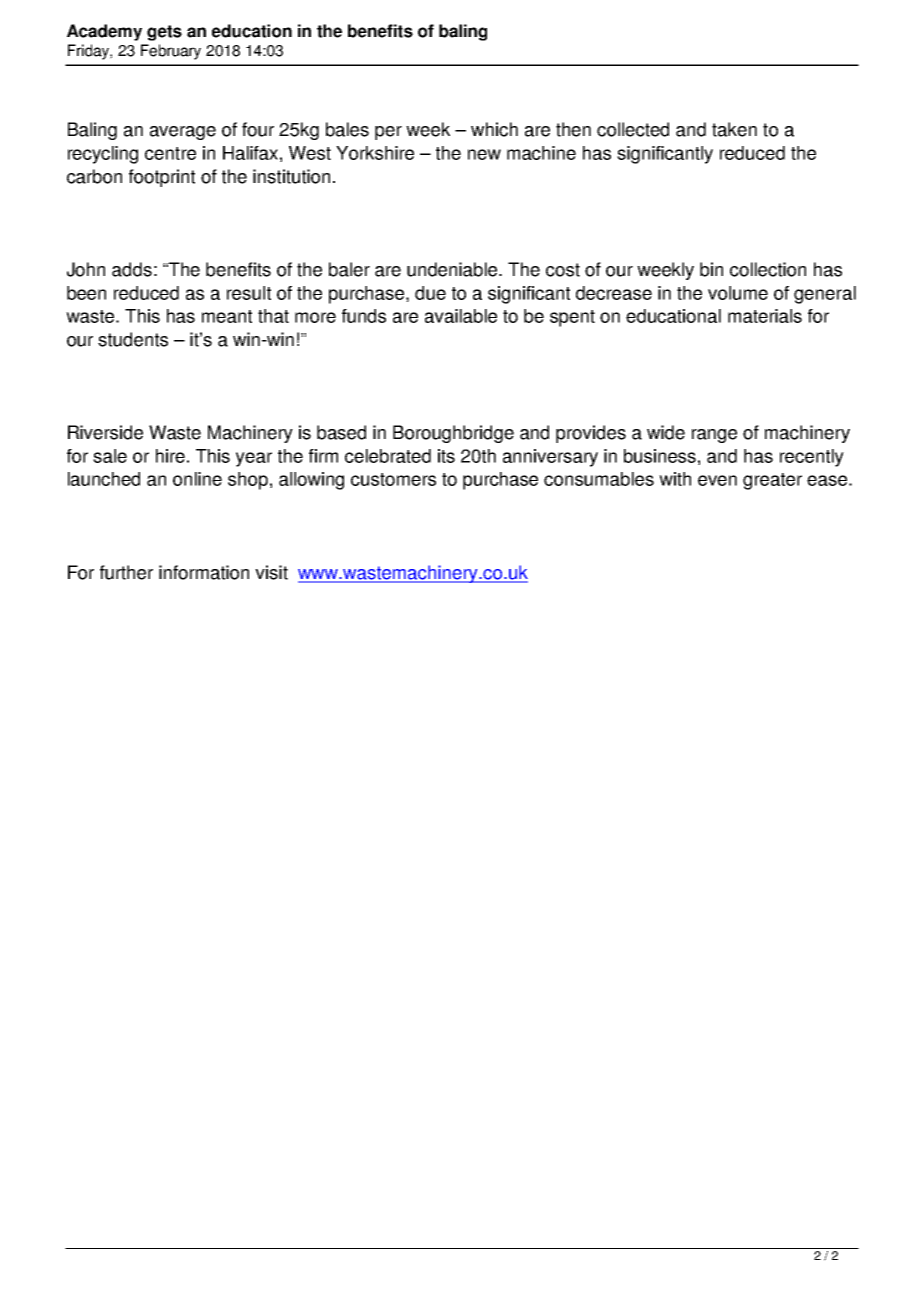 This screenshot has height=1308, width=924. What do you see at coordinates (738, 293) in the screenshot?
I see `volume` at bounding box center [738, 293].
